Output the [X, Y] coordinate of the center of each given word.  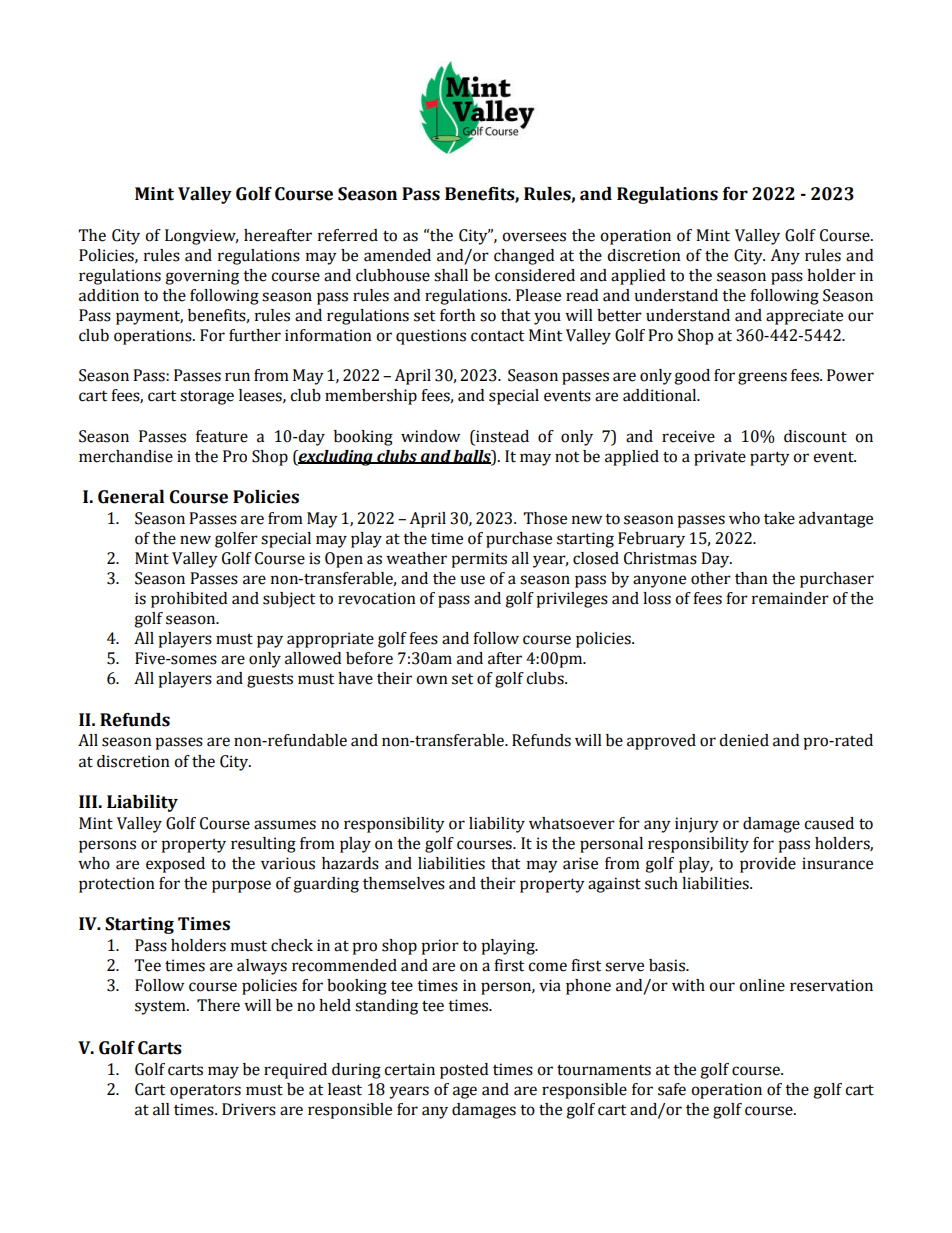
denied [744, 740]
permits [479, 560]
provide [768, 865]
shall [451, 275]
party [770, 458]
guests [270, 681]
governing [202, 277]
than [751, 578]
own [432, 680]
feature [222, 436]
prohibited [189, 600]
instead [501, 436]
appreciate [804, 317]
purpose [241, 886]
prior [440, 947]
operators [205, 1091]
